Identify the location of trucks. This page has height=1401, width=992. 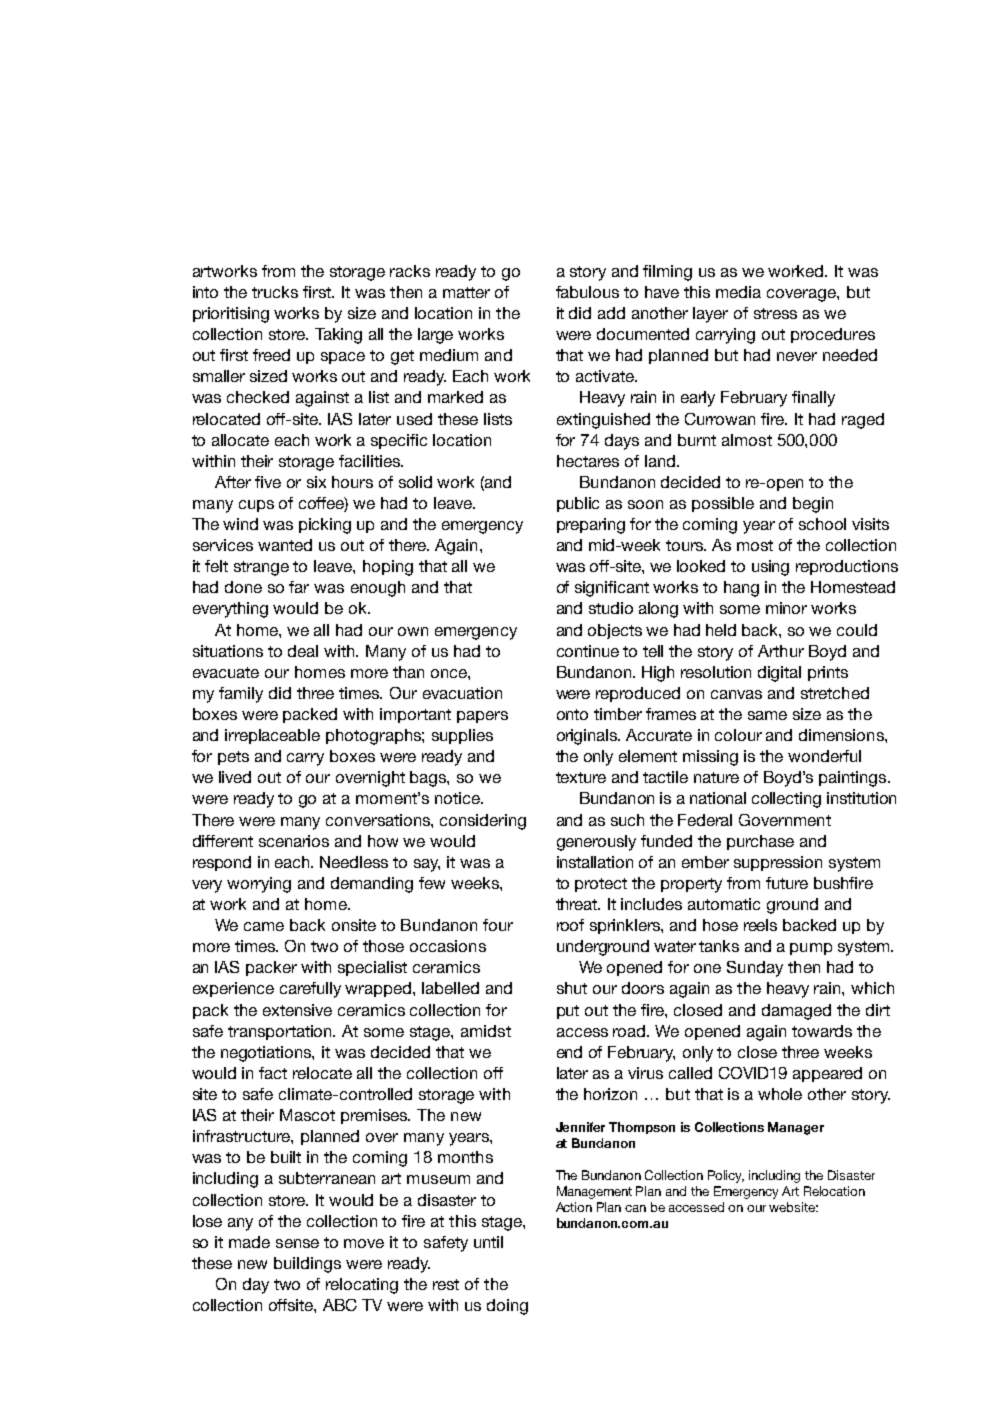
(275, 292).
